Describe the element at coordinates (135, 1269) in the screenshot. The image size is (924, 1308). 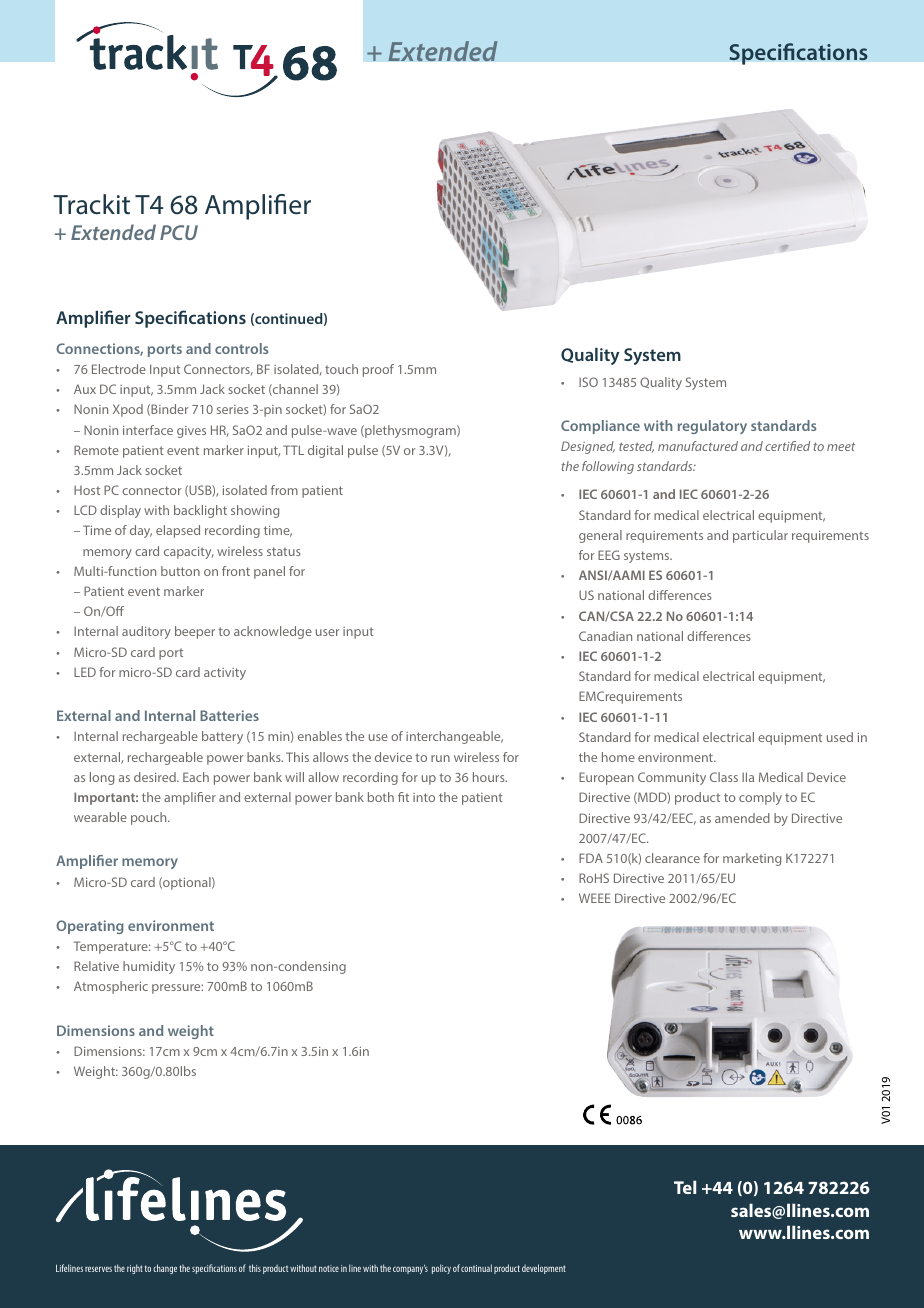
I see `right` at that location.
